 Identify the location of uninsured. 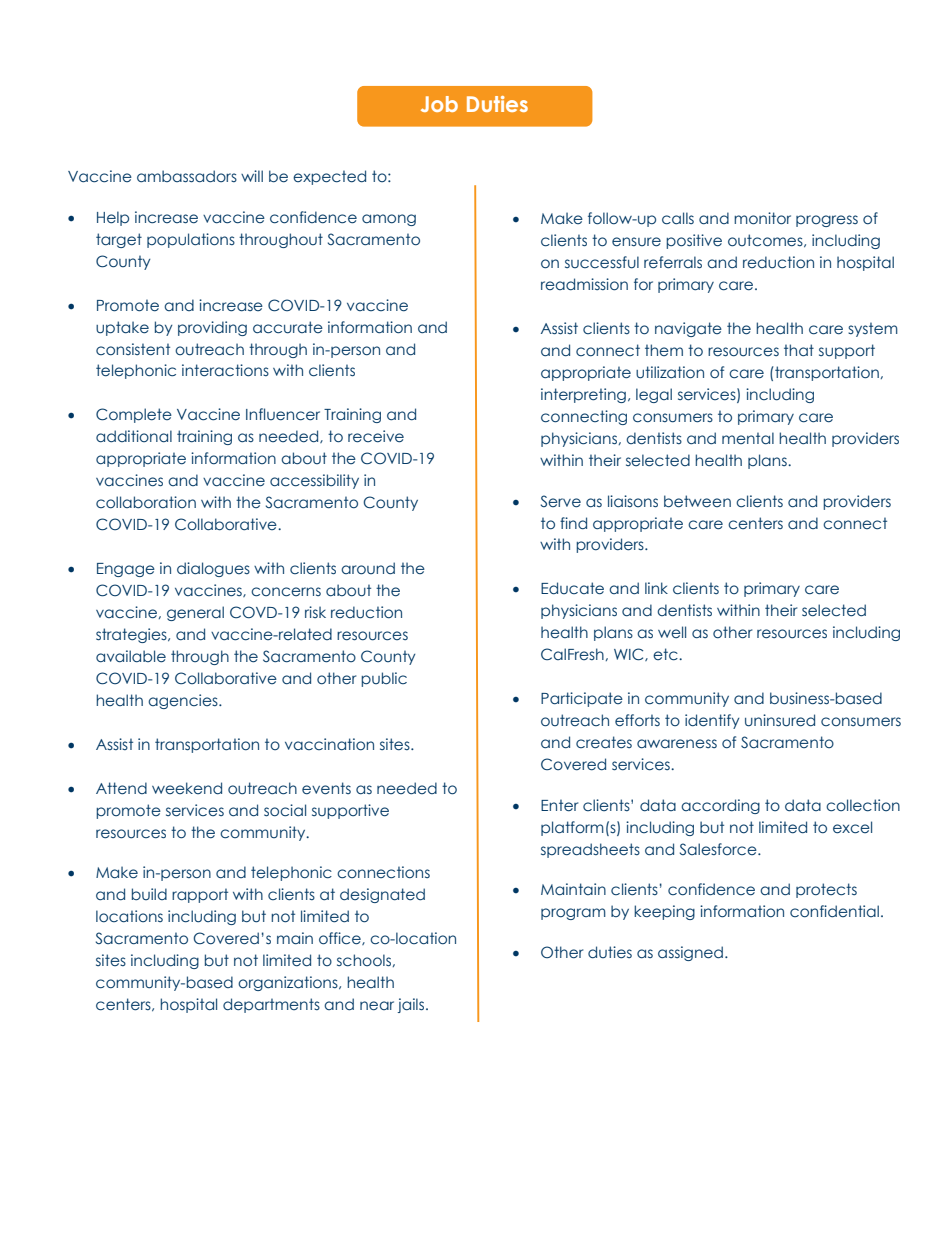
(780, 720).
